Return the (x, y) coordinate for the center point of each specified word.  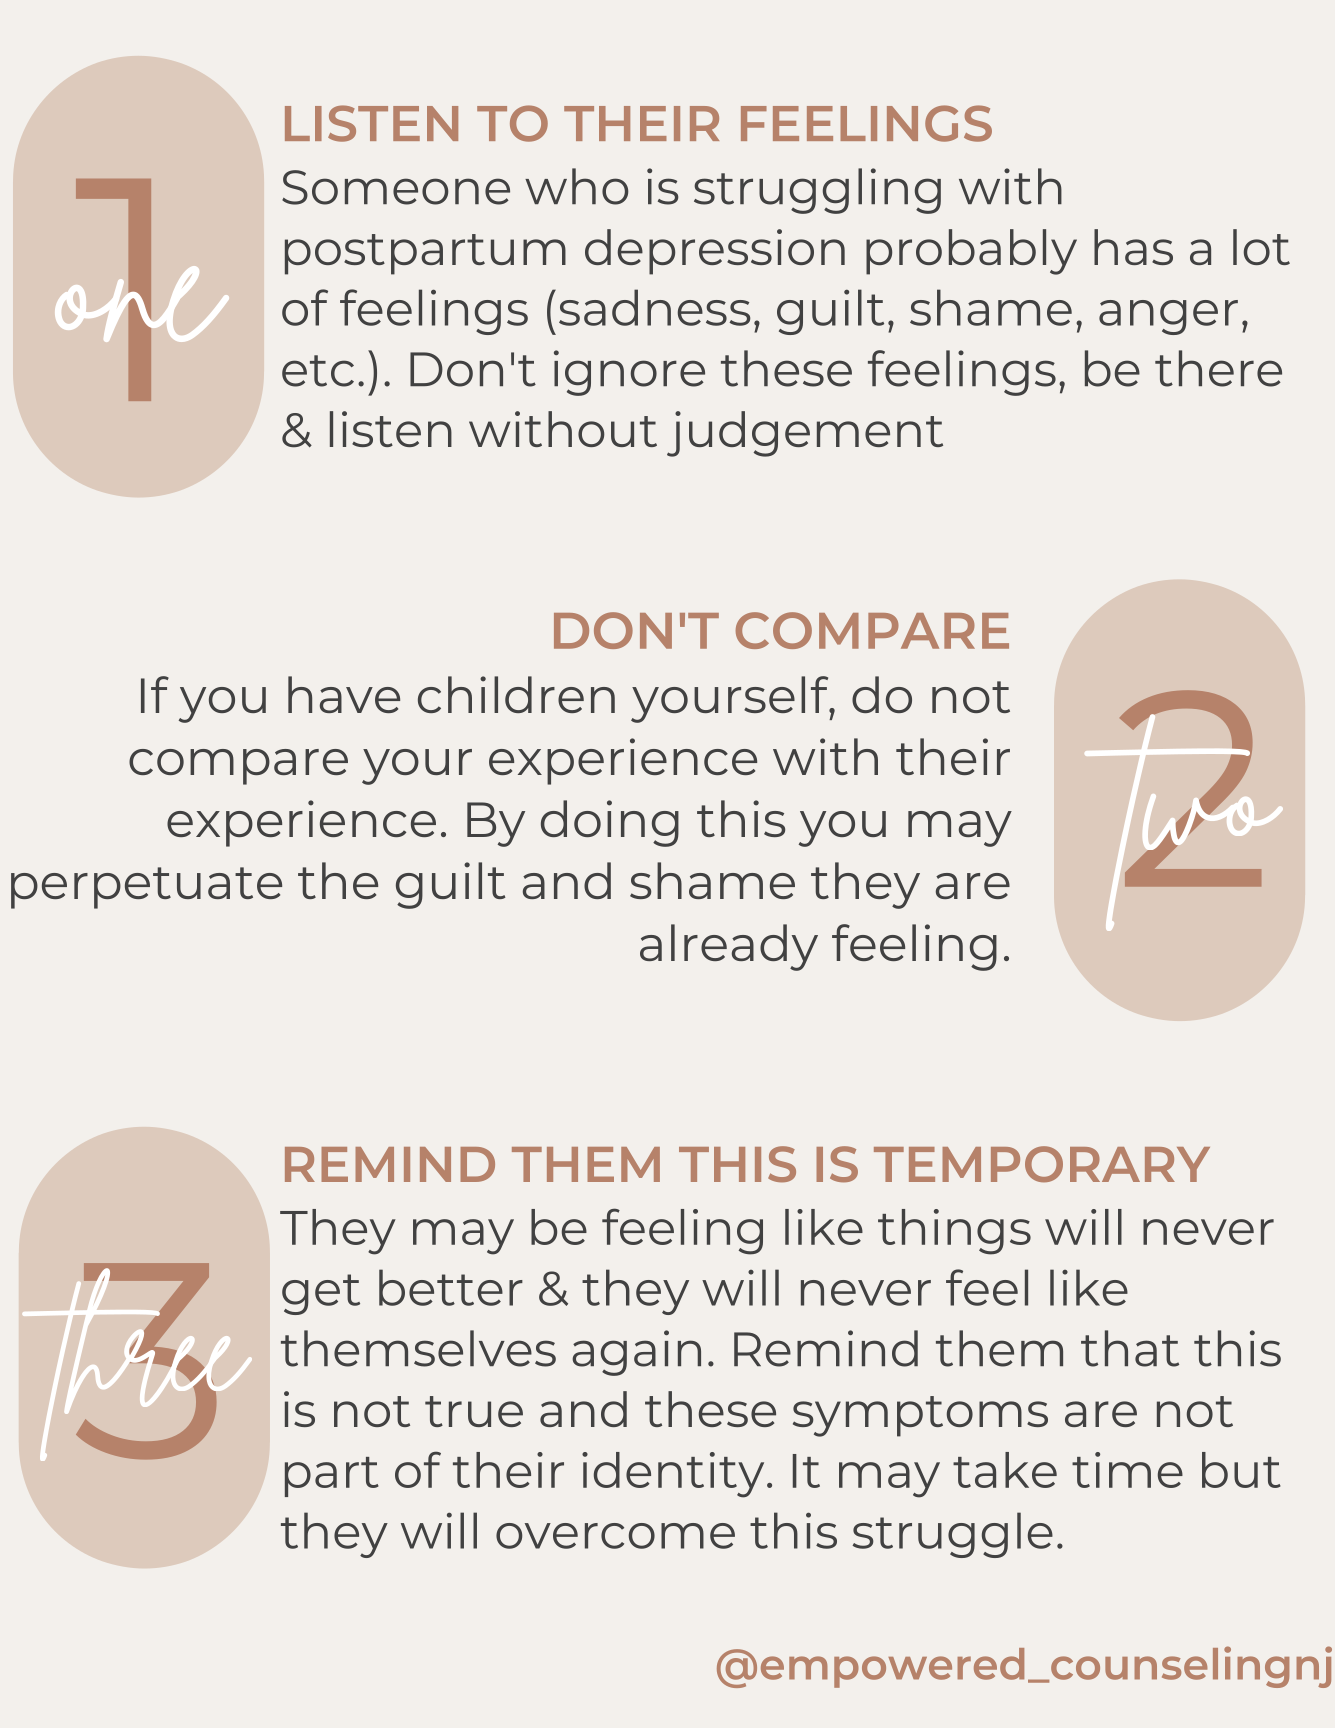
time (1127, 1470)
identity (673, 1475)
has (1133, 247)
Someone (396, 187)
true (474, 1411)
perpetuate (146, 888)
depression (715, 252)
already (729, 947)
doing (610, 823)
